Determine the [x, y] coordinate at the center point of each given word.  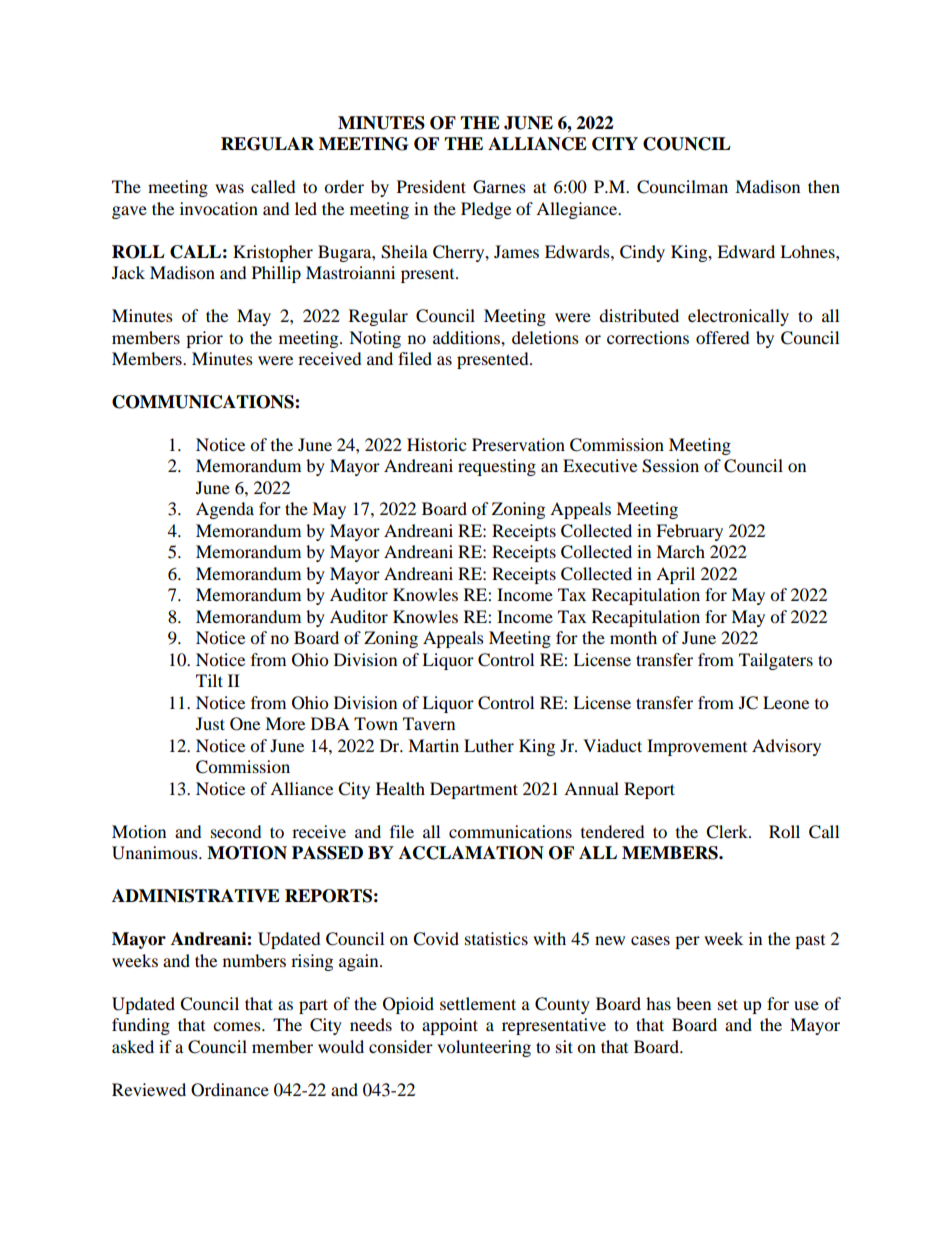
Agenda [225, 510]
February [689, 532]
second [236, 831]
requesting [497, 467]
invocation [219, 208]
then [824, 186]
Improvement [697, 747]
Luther [489, 745]
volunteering [484, 1048]
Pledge [486, 210]
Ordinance [230, 1090]
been [693, 1003]
